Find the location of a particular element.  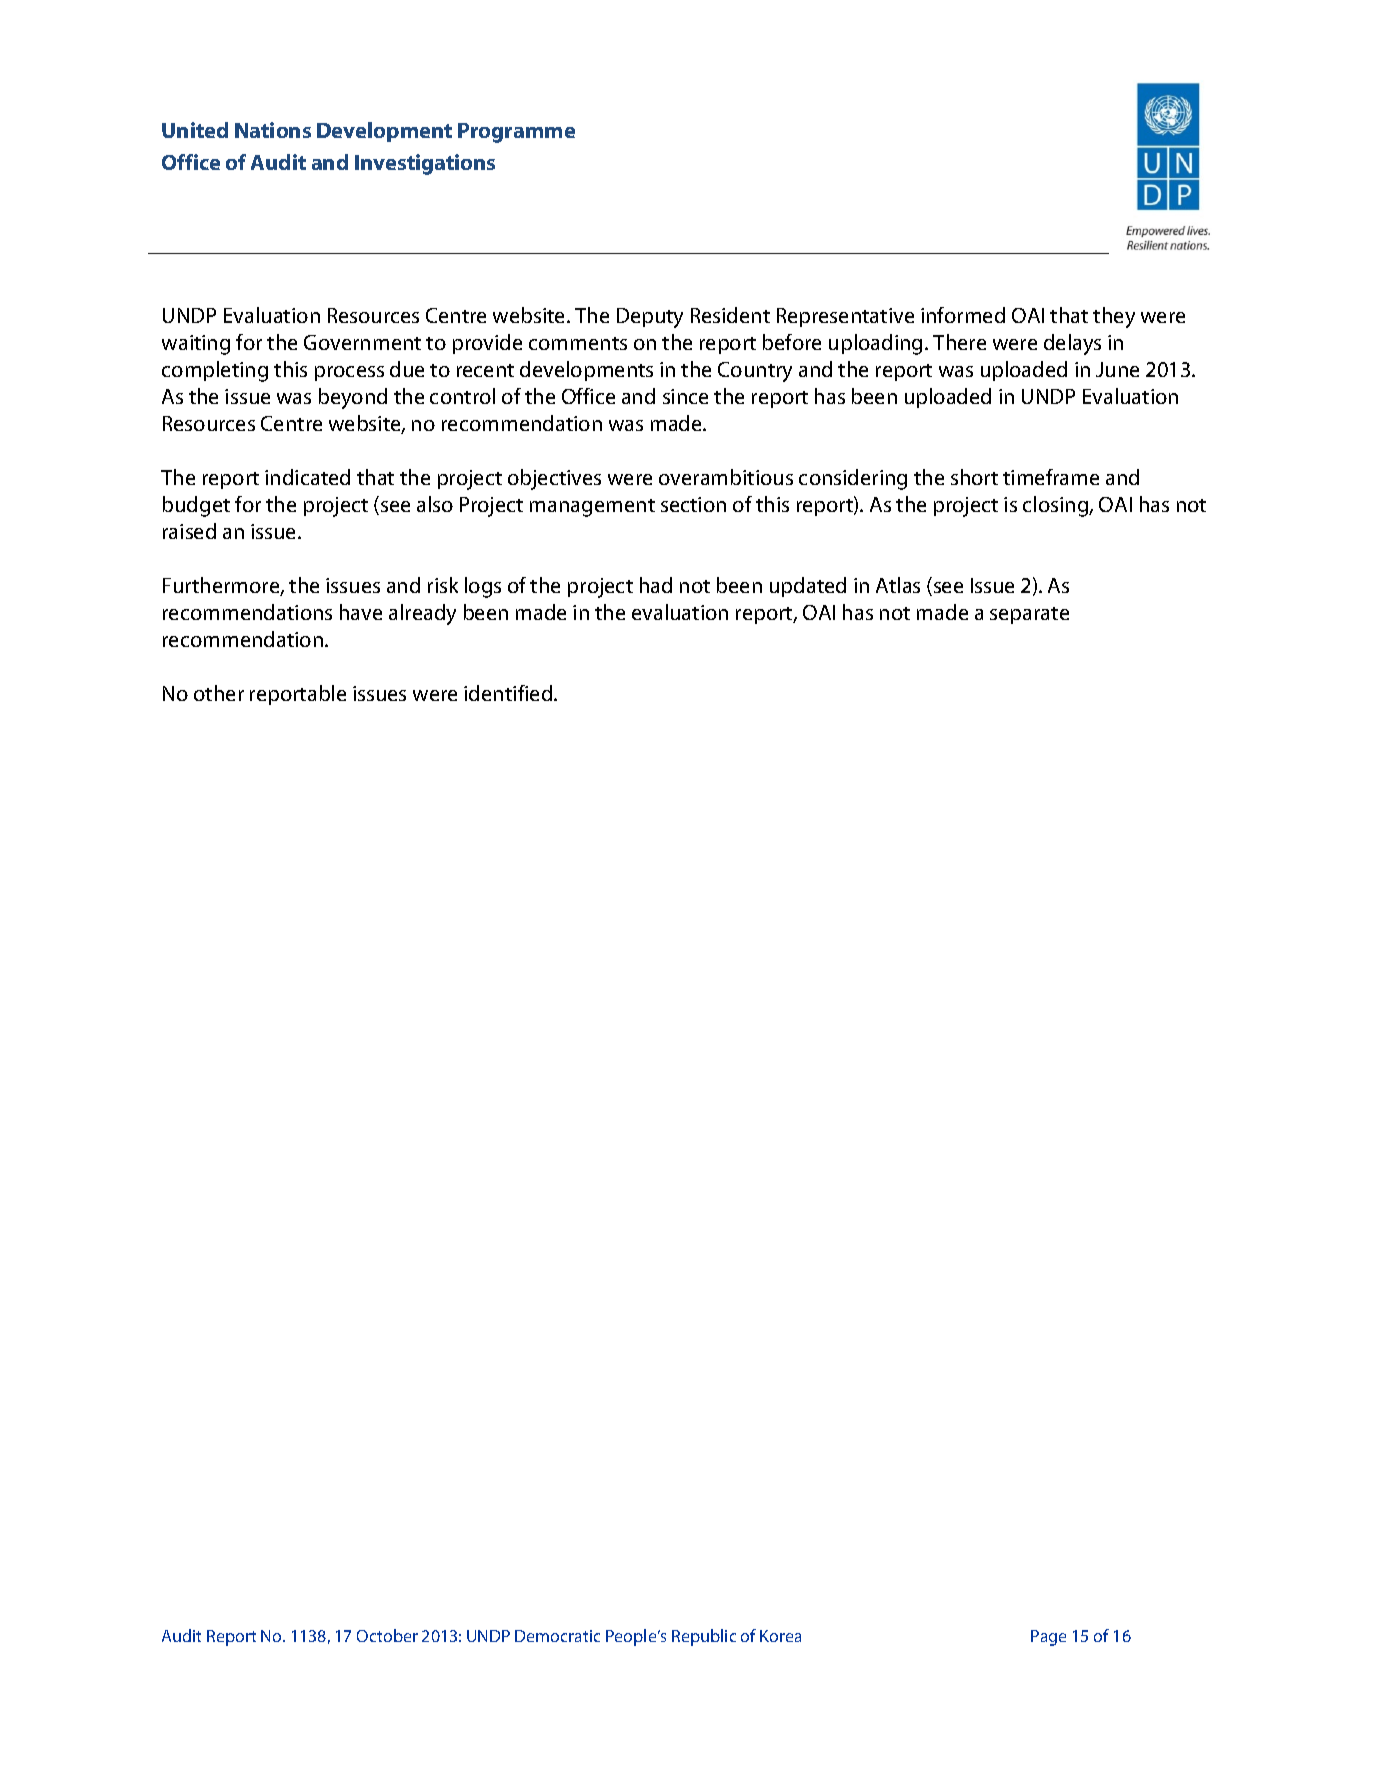

Nations is located at coordinates (273, 130).
